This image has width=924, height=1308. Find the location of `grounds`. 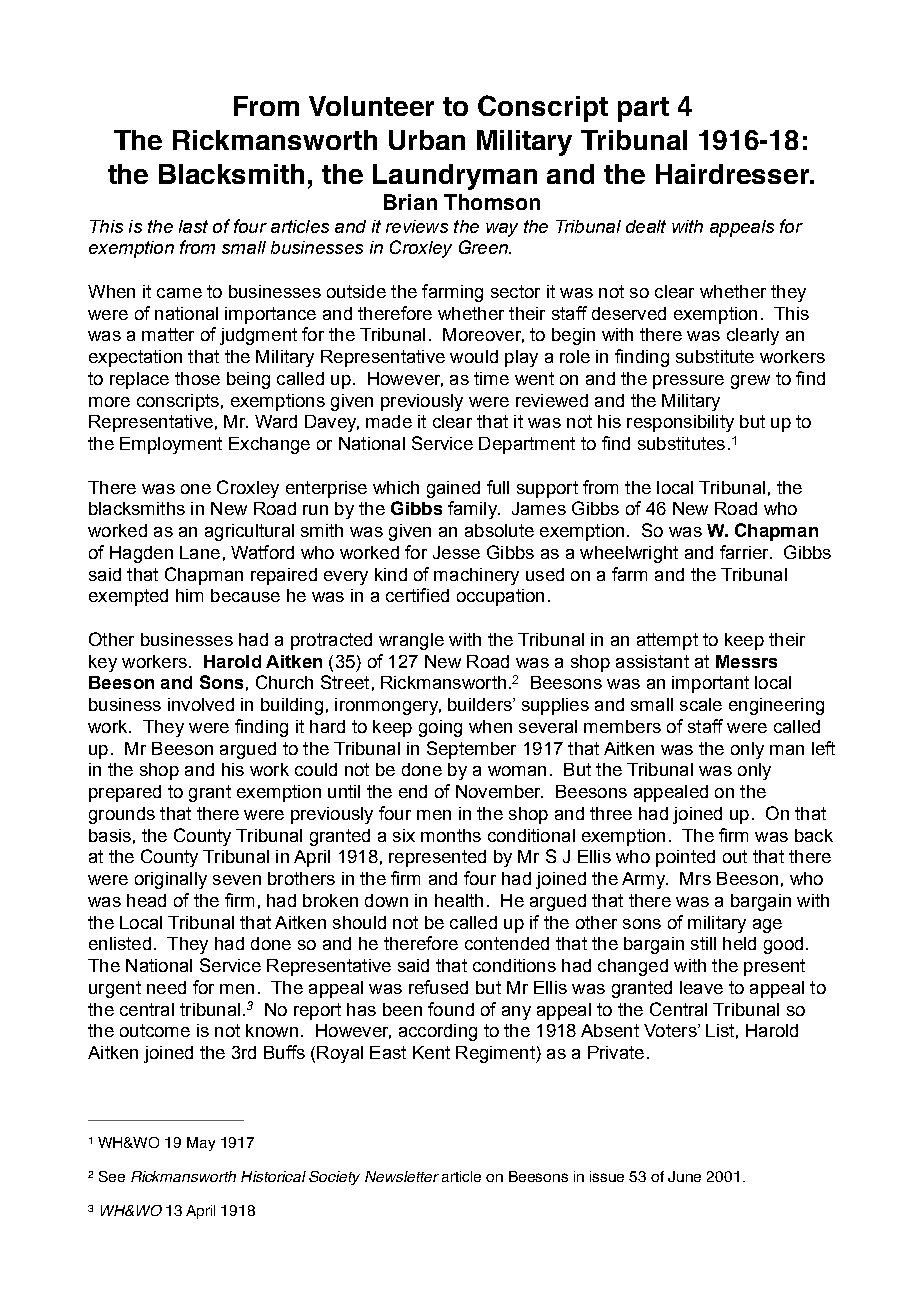

grounds is located at coordinates (122, 815).
